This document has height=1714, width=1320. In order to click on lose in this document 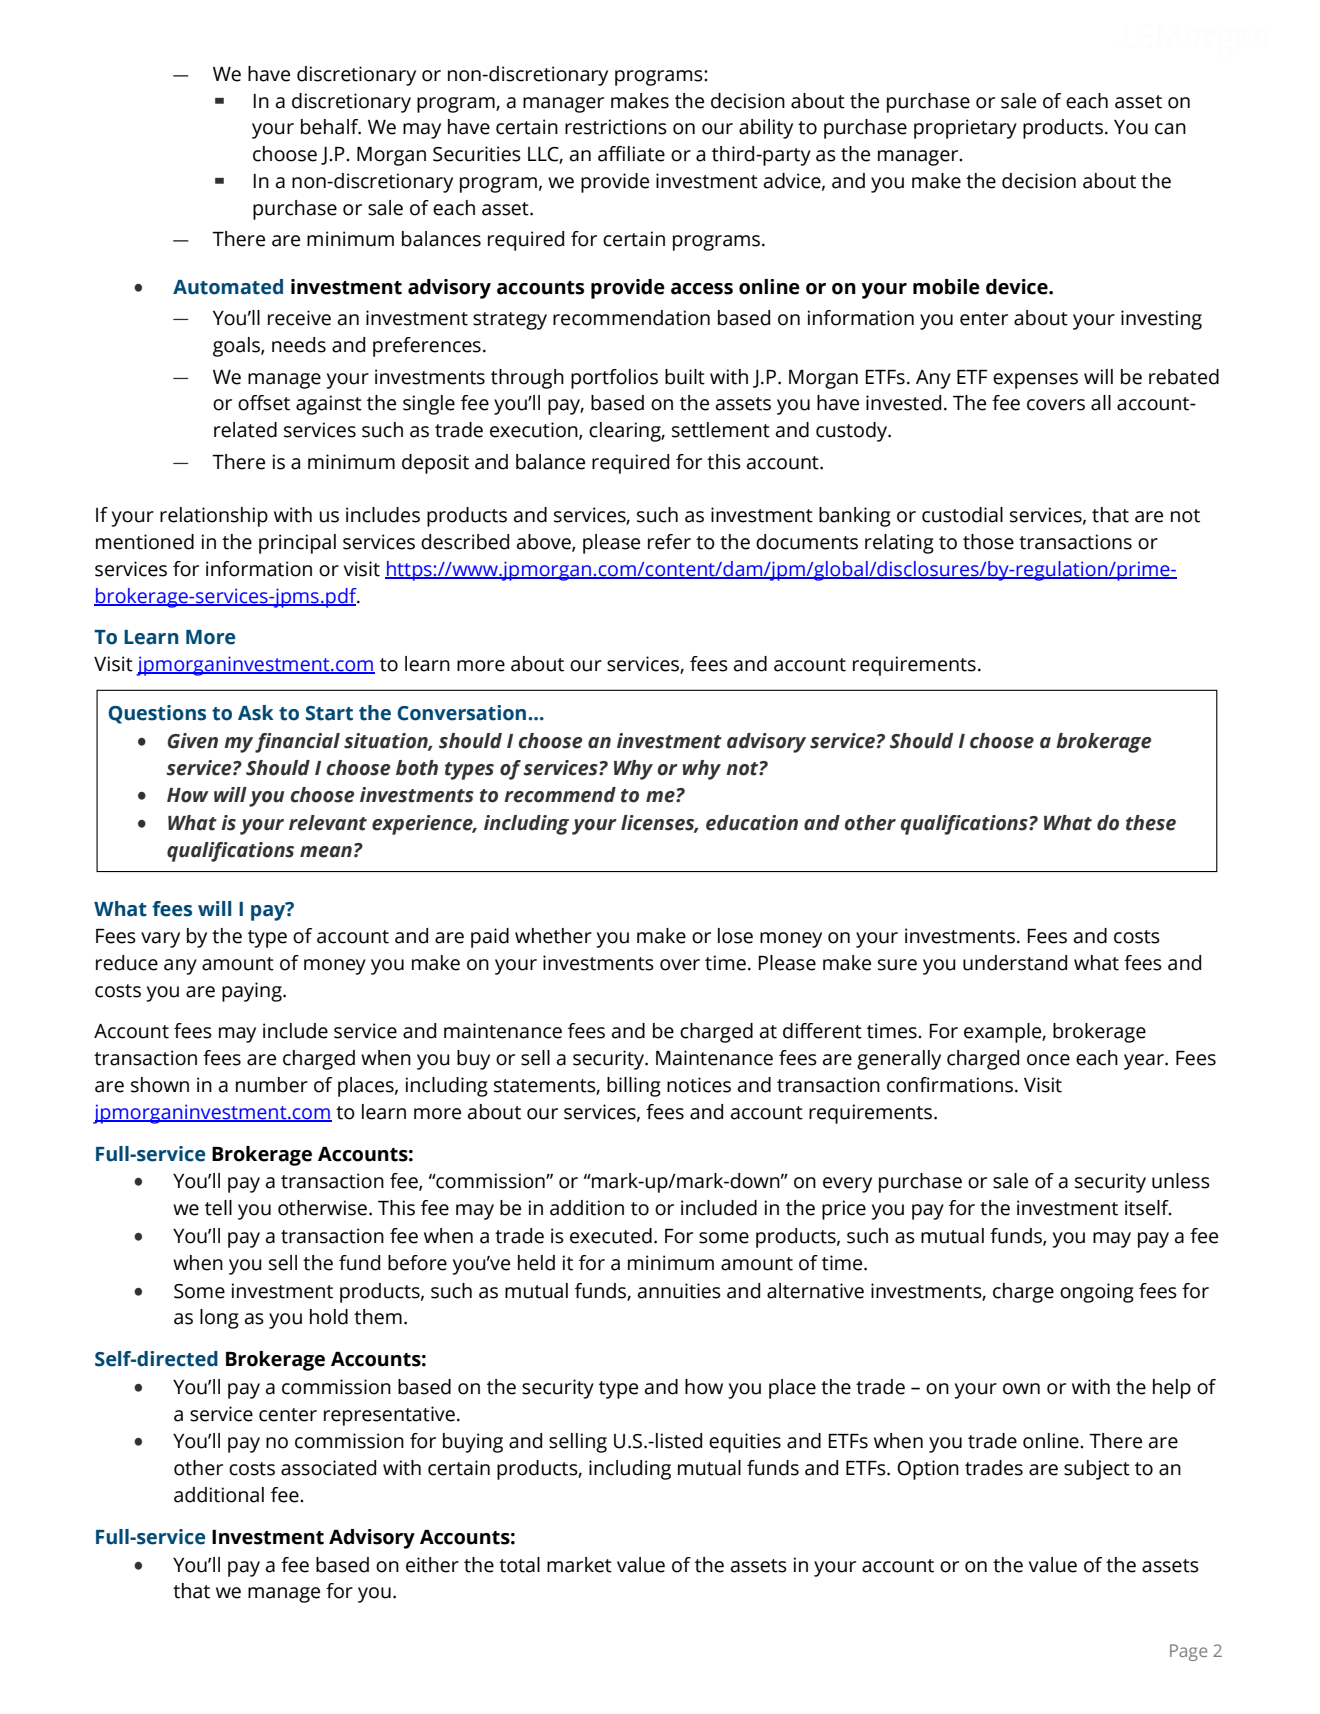, I will do `click(735, 936)`.
